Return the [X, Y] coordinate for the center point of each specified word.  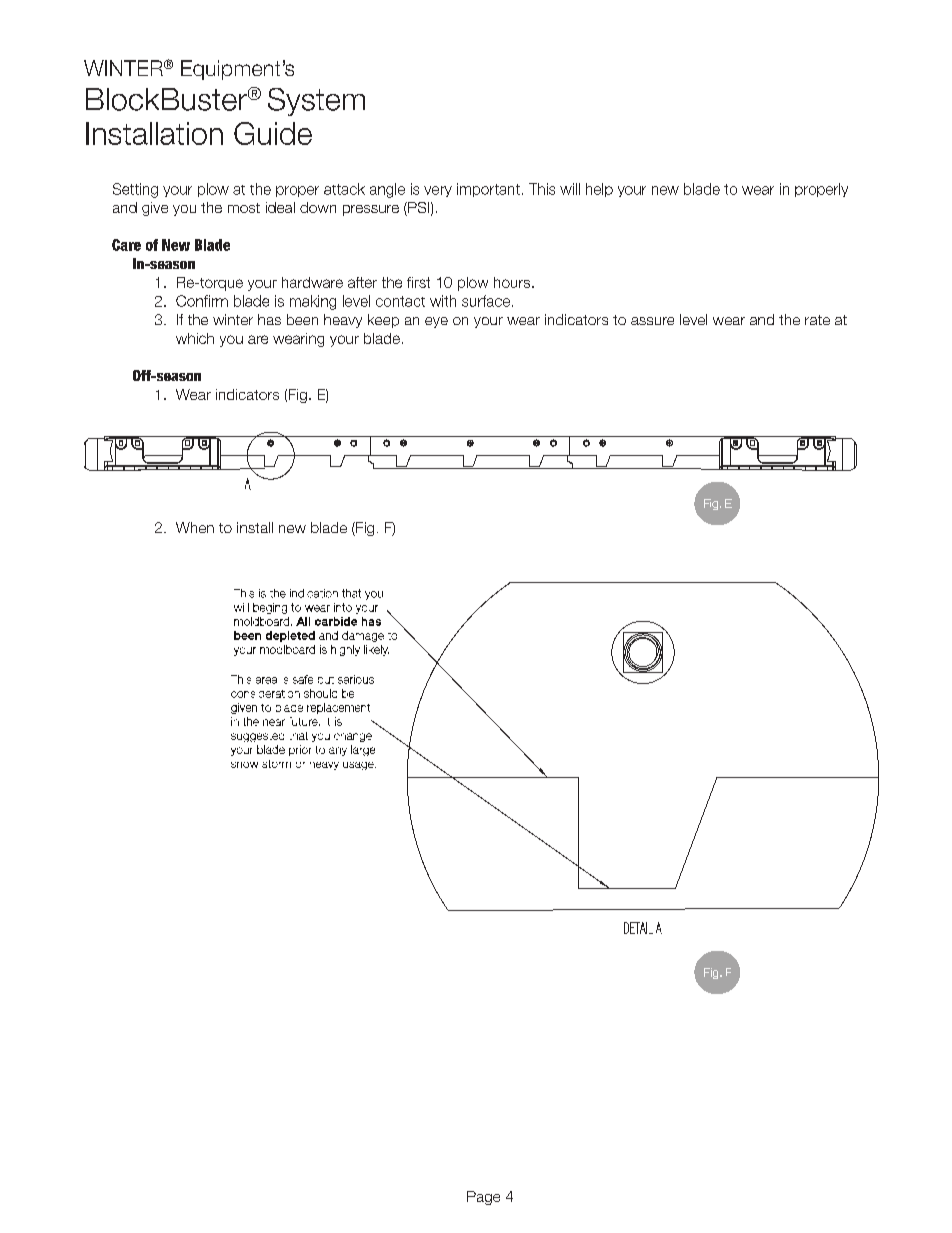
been [302, 319]
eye [436, 322]
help [599, 190]
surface [487, 301]
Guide [273, 133]
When [195, 527]
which [195, 338]
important [488, 190]
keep [383, 321]
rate [817, 320]
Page [483, 1198]
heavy [343, 321]
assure [652, 321]
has [269, 319]
